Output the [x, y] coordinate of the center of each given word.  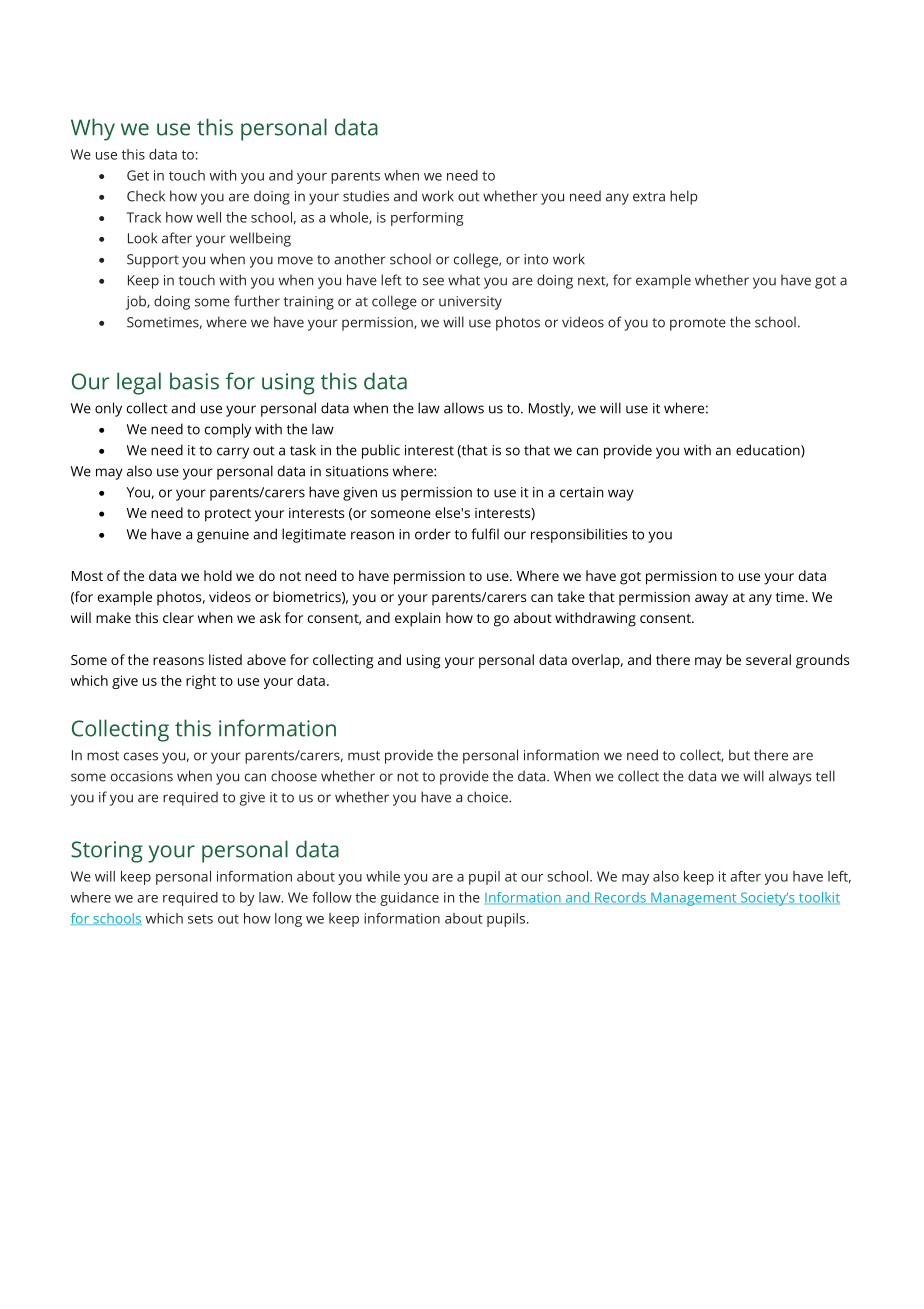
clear [178, 617]
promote [698, 324]
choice [488, 797]
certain [582, 492]
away [711, 600]
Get [138, 175]
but [739, 755]
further [257, 301]
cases [141, 756]
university [470, 303]
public [381, 451]
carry [233, 453]
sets [200, 919]
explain [418, 619]
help [684, 197]
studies [366, 196]
